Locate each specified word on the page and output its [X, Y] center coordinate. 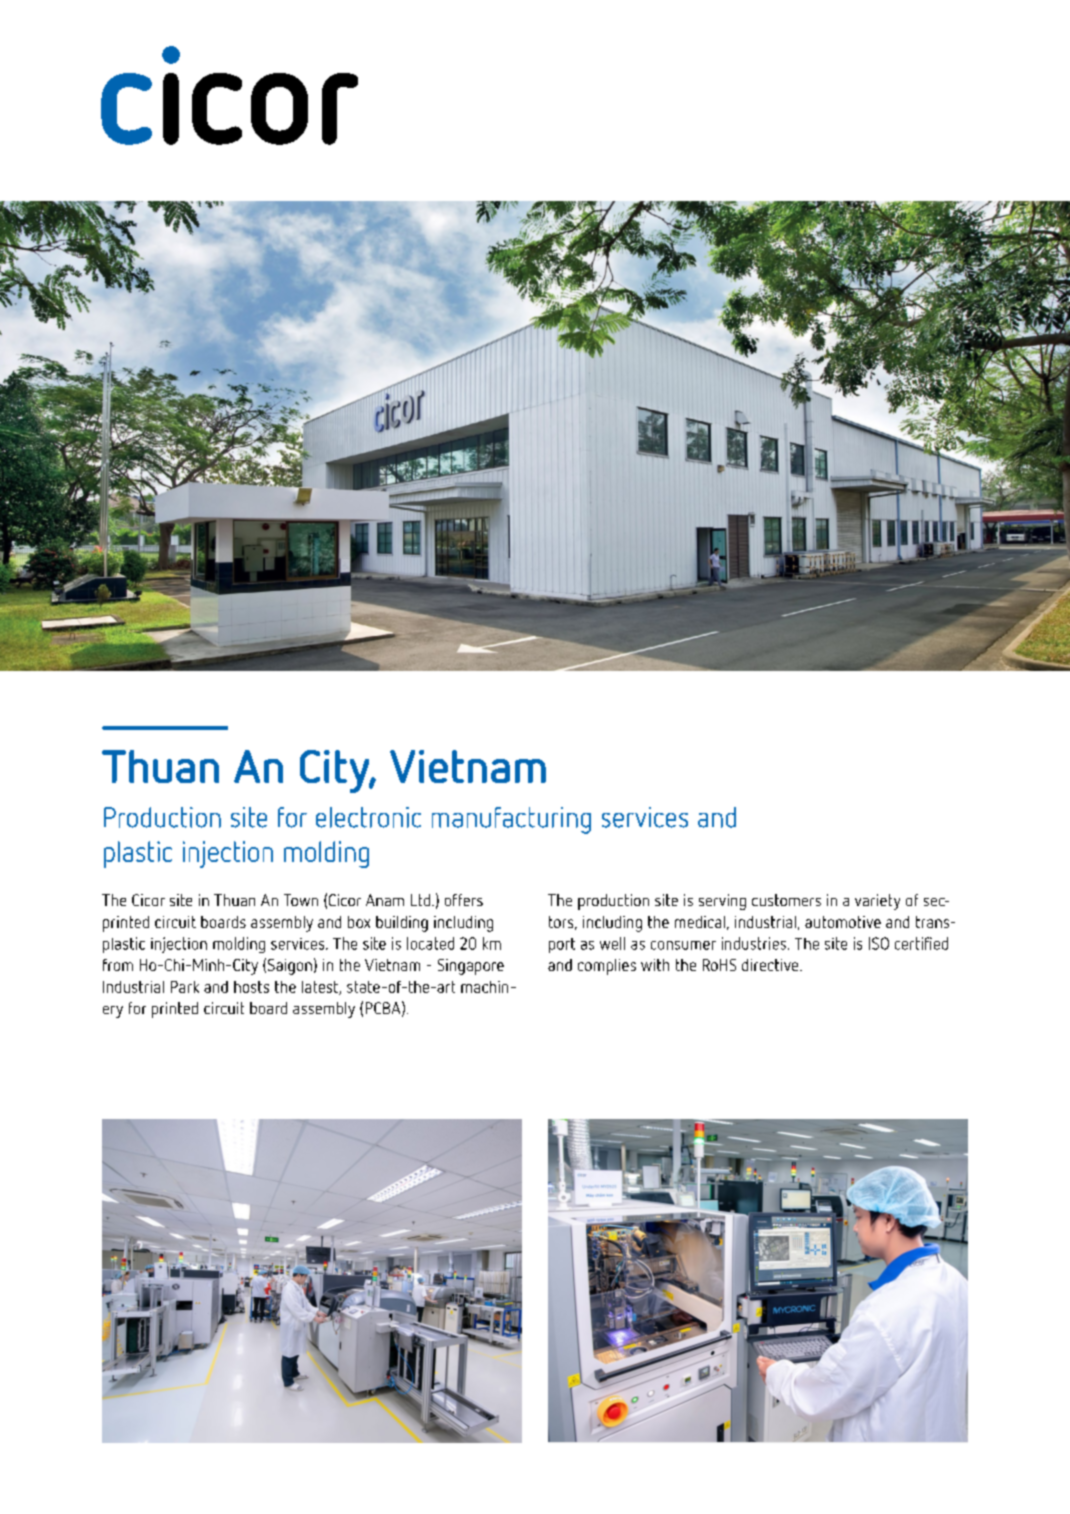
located [430, 943]
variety [877, 902]
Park [185, 987]
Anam [385, 900]
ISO [879, 943]
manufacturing [511, 820]
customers [786, 900]
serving [722, 902]
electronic [368, 817]
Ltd [420, 900]
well [612, 943]
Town [301, 900]
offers [464, 900]
